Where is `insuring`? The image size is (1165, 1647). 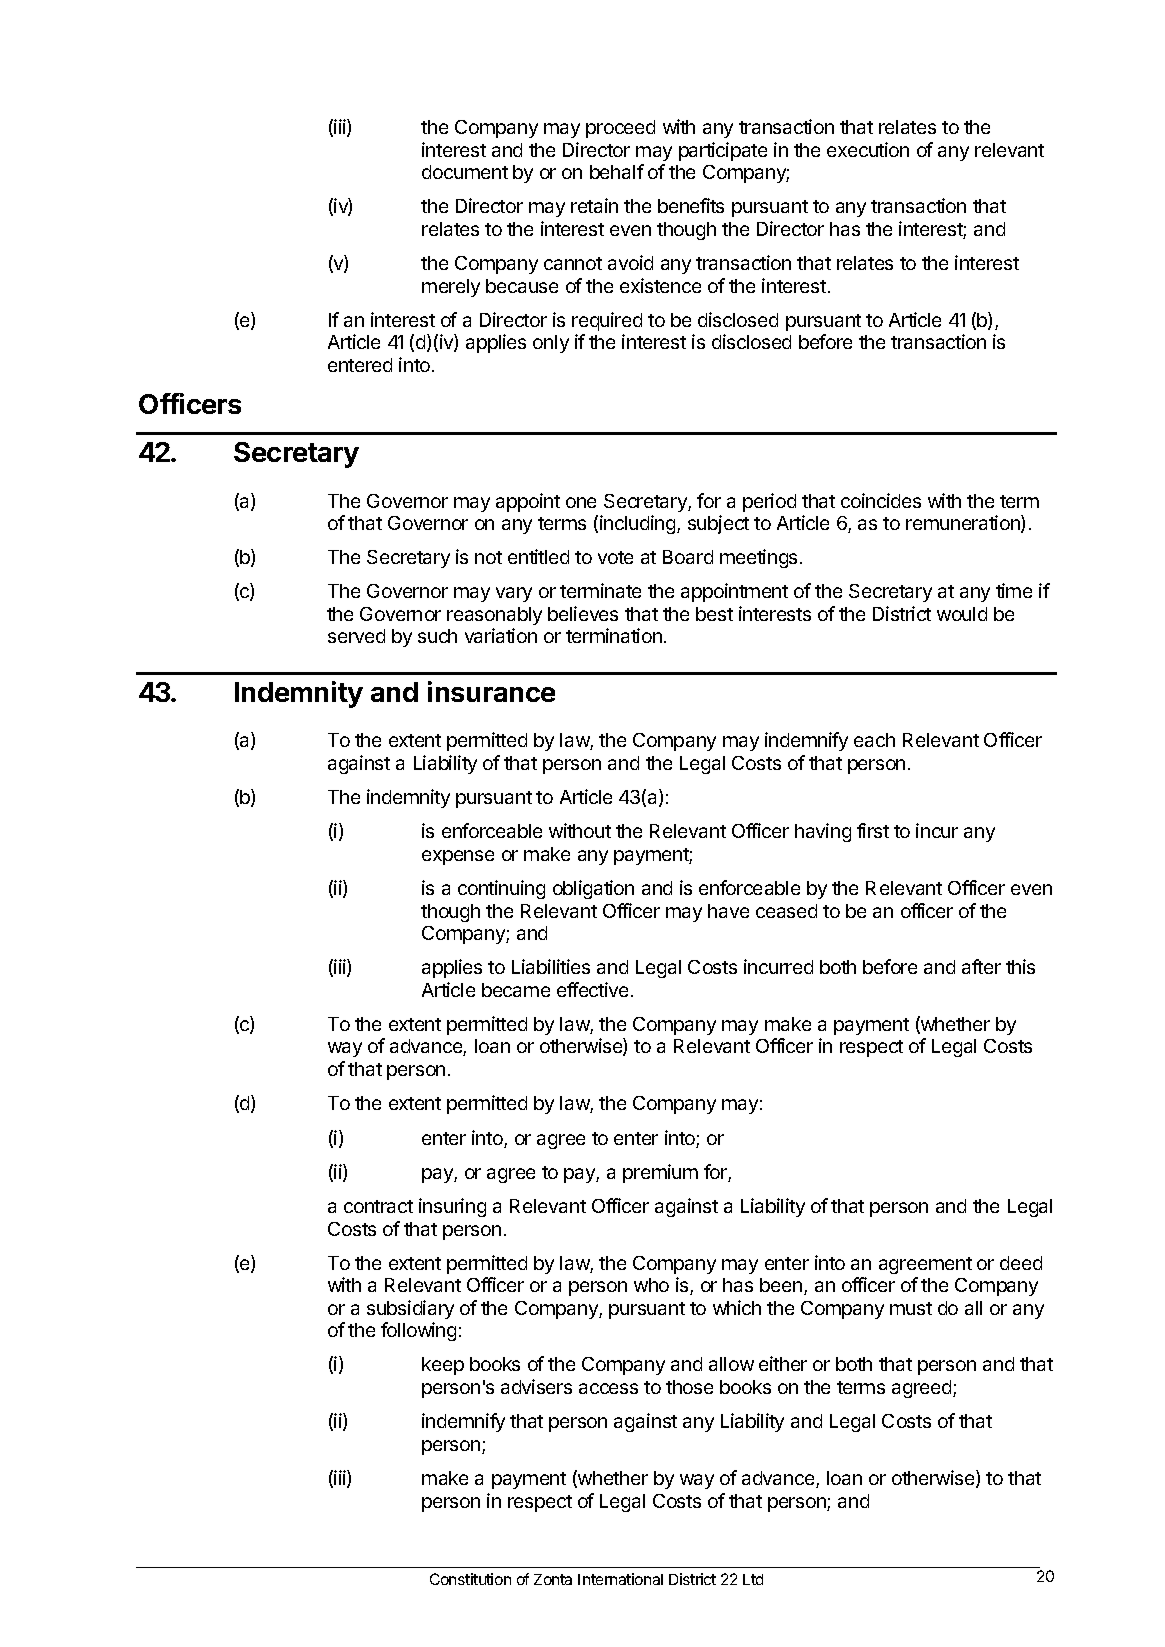
insuring is located at coordinates (452, 1207).
